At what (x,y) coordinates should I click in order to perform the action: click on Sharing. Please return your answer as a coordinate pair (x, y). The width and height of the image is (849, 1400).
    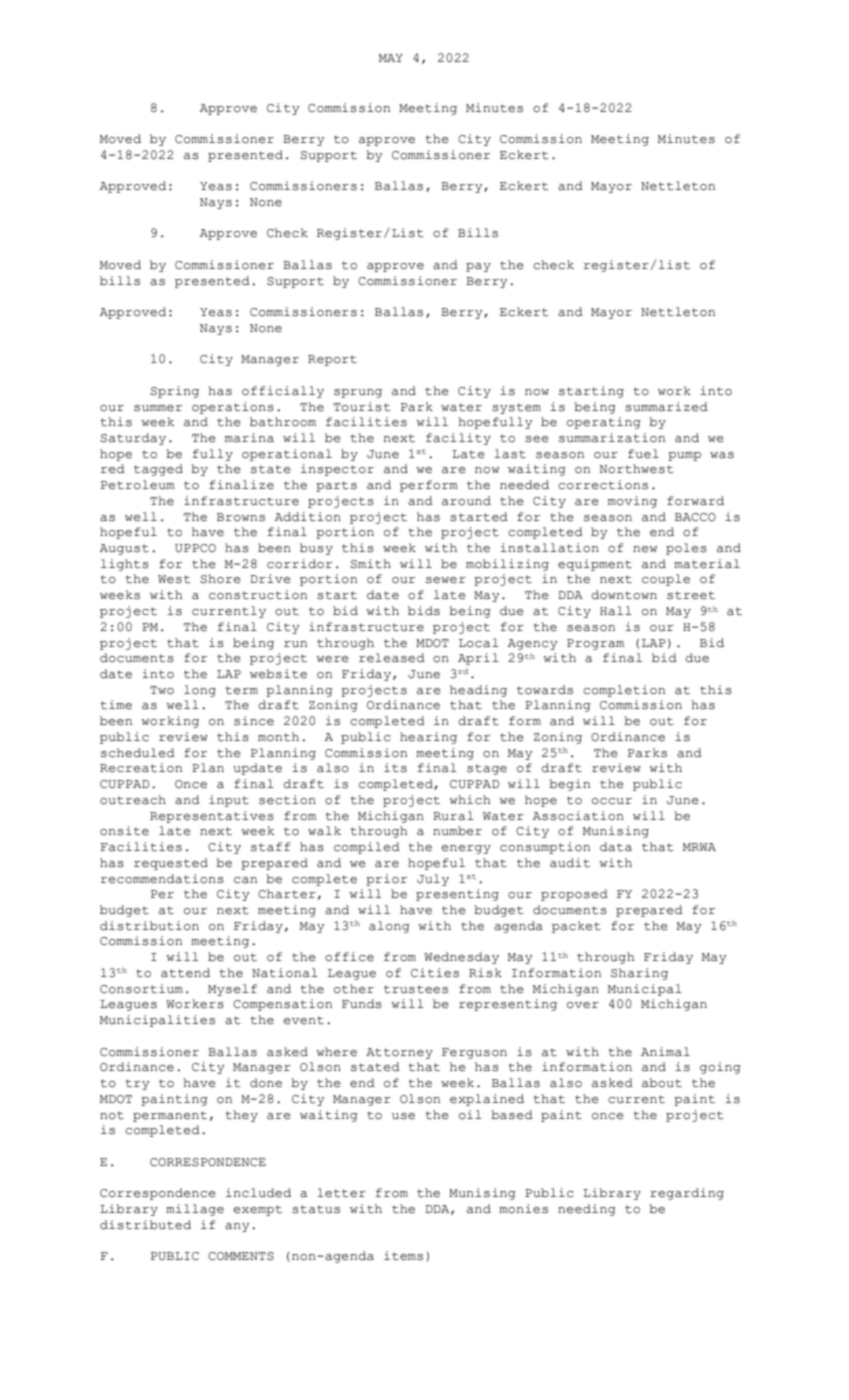
    Looking at the image, I should click on (639, 974).
